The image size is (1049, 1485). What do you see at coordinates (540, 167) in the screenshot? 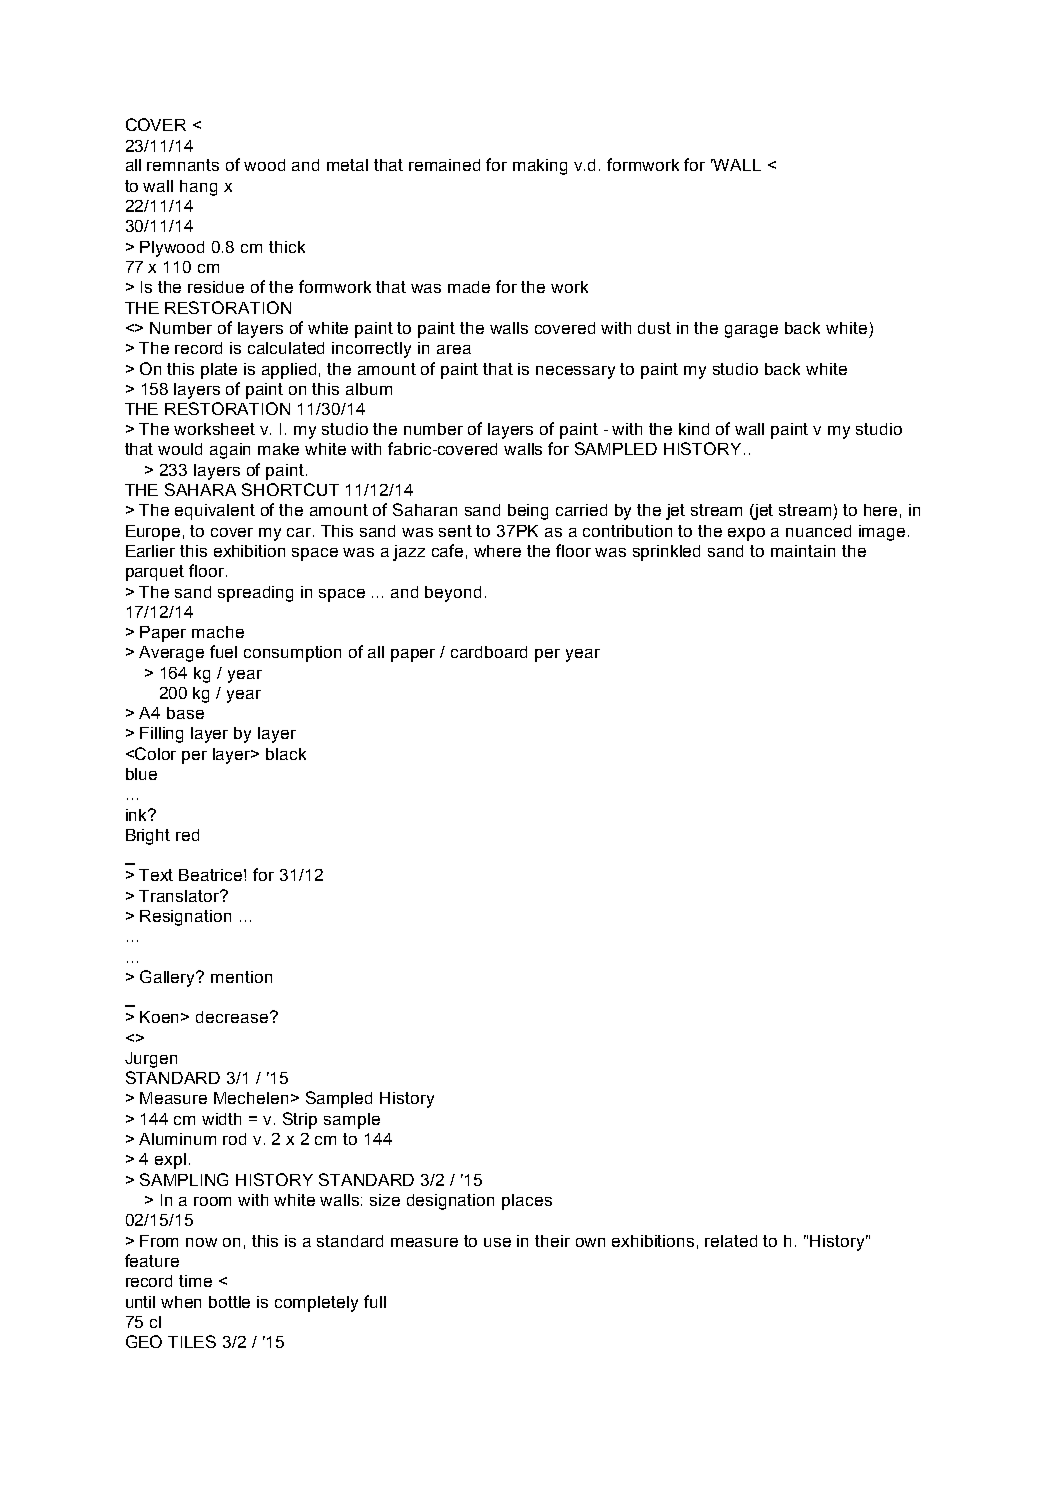
I see `making` at bounding box center [540, 167].
